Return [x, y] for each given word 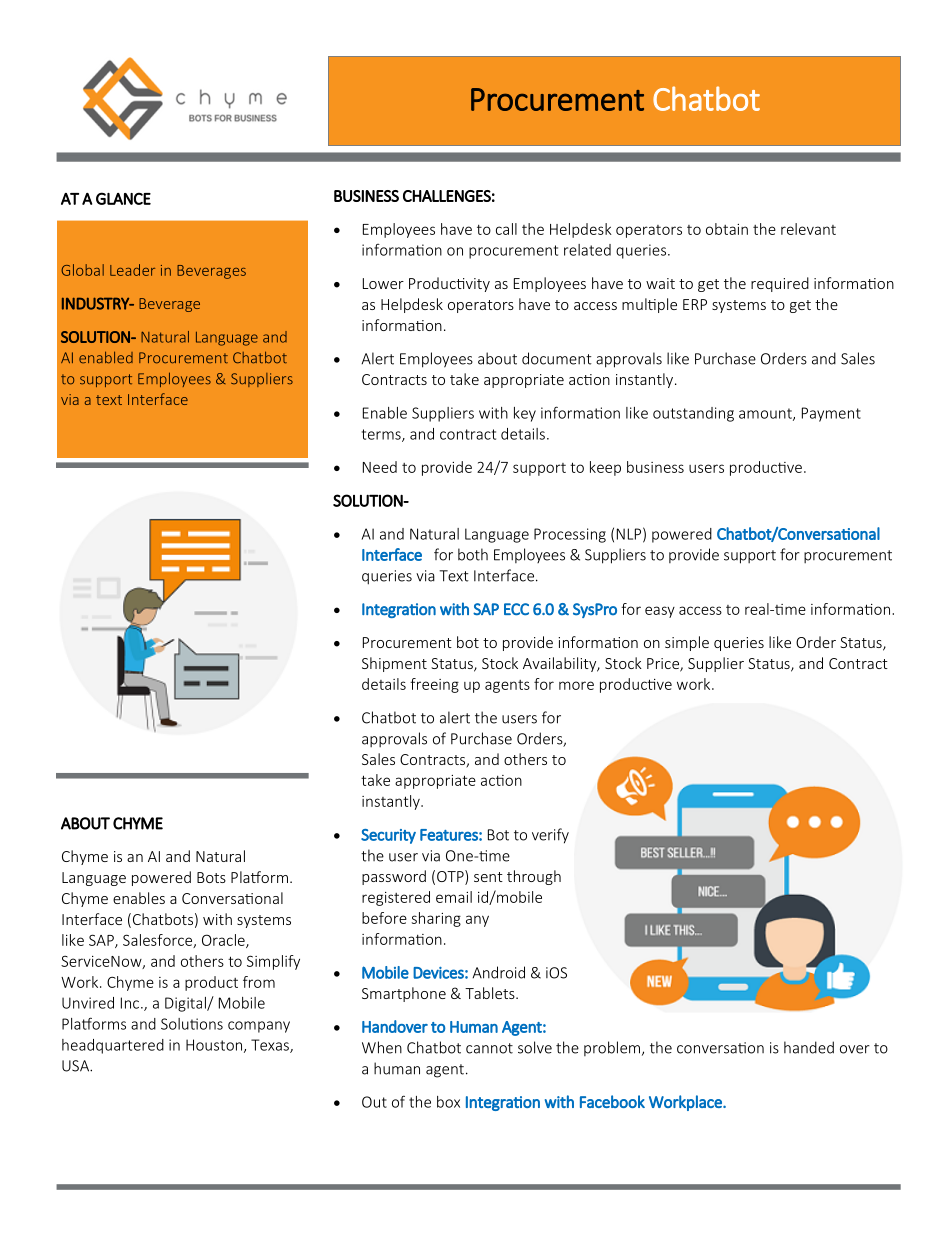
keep [605, 468]
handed [809, 1047]
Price [664, 665]
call [506, 229]
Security [388, 836]
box [448, 1102]
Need [380, 467]
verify [550, 836]
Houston [214, 1045]
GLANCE [123, 198]
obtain [727, 229]
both [473, 554]
